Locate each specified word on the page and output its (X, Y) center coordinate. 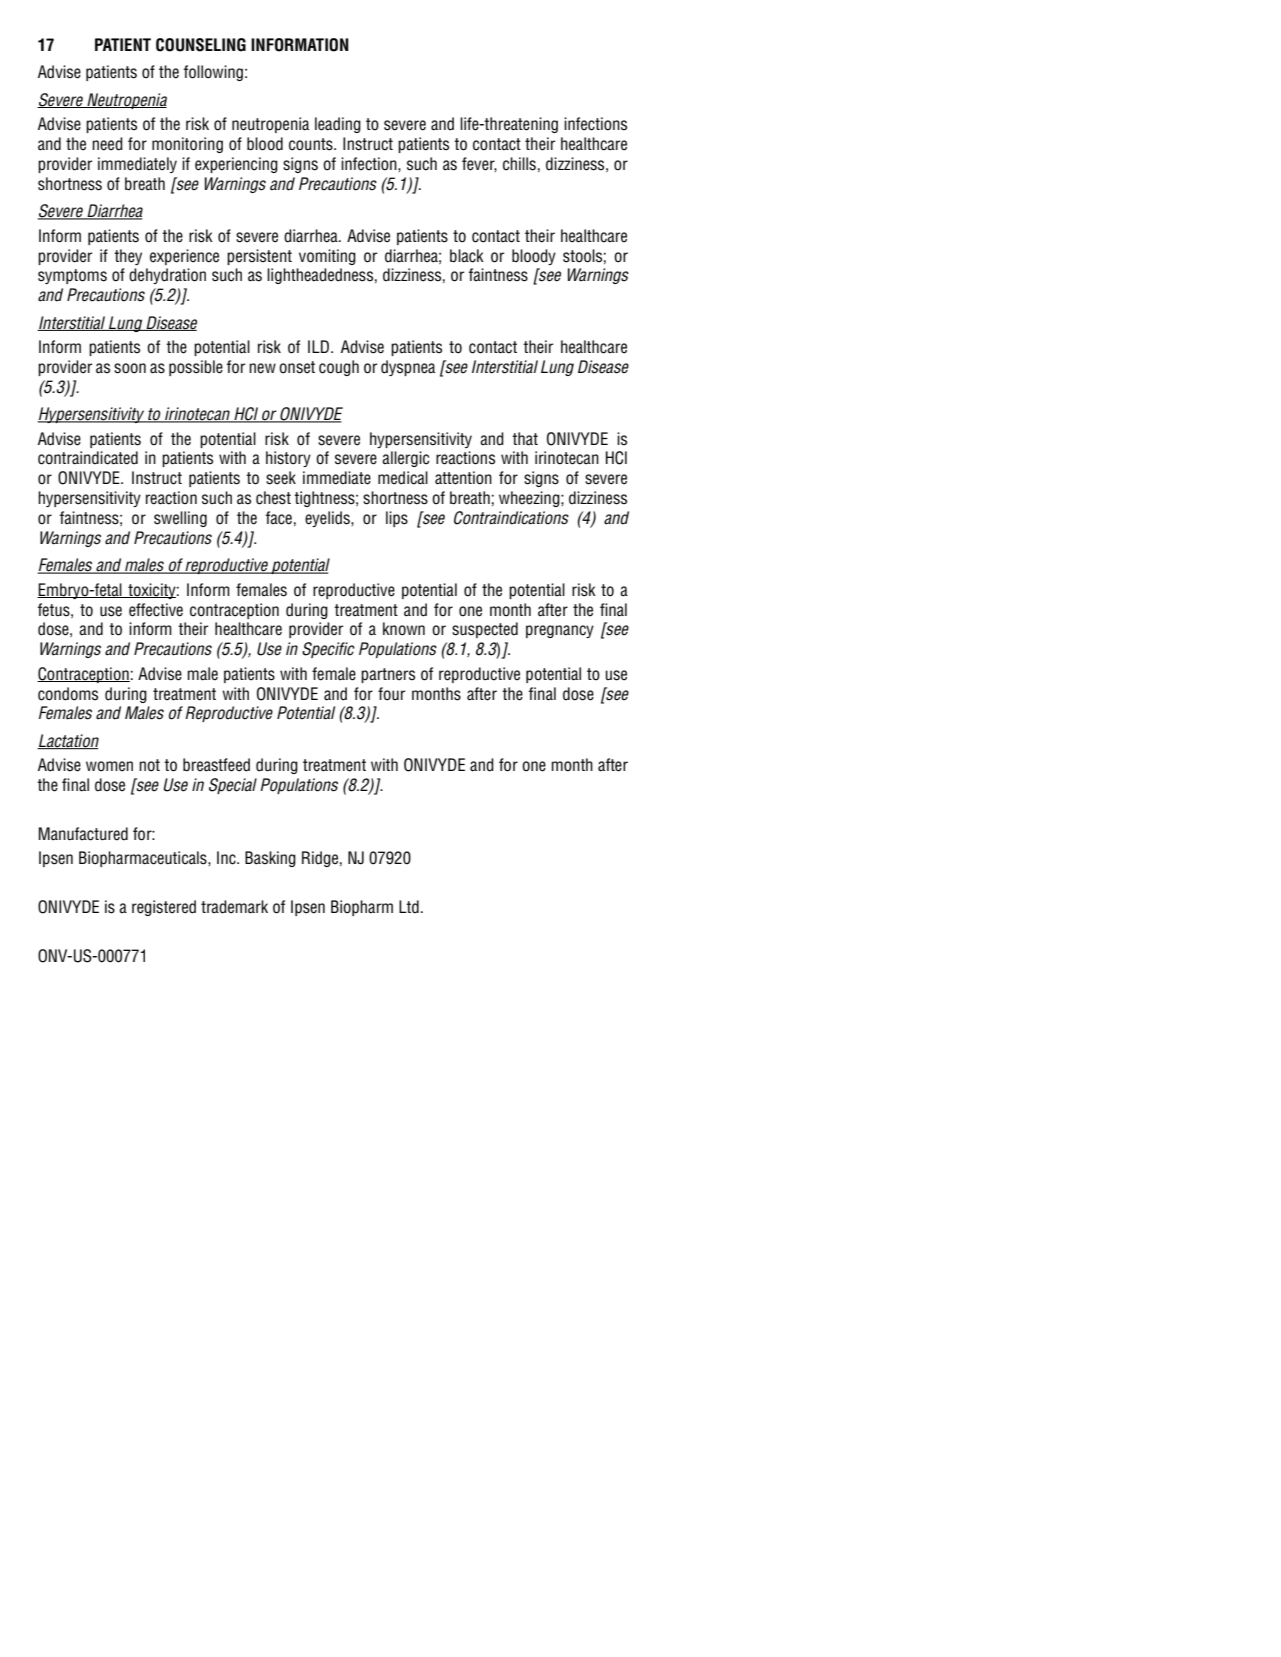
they (128, 257)
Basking (270, 859)
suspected (485, 630)
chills (519, 164)
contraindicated (88, 458)
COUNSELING (201, 45)
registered (164, 908)
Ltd (409, 907)
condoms (68, 694)
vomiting (327, 257)
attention (463, 478)
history (288, 459)
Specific (328, 650)
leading (338, 125)
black (467, 256)
